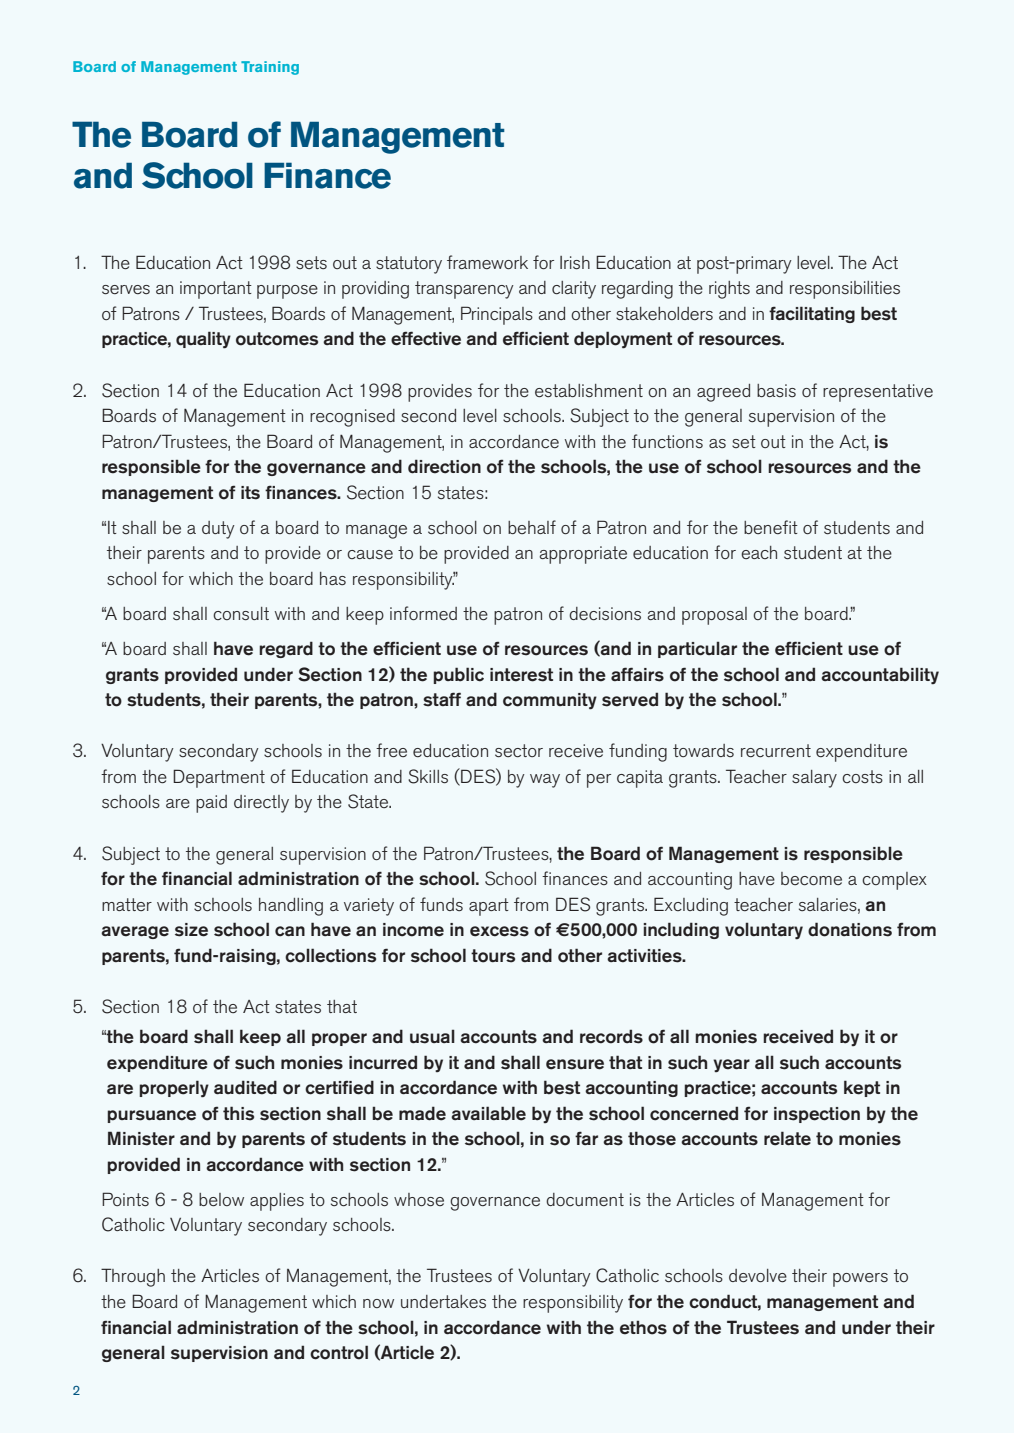 This document has width=1014, height=1433. What do you see at coordinates (487, 262) in the document?
I see `framework` at bounding box center [487, 262].
